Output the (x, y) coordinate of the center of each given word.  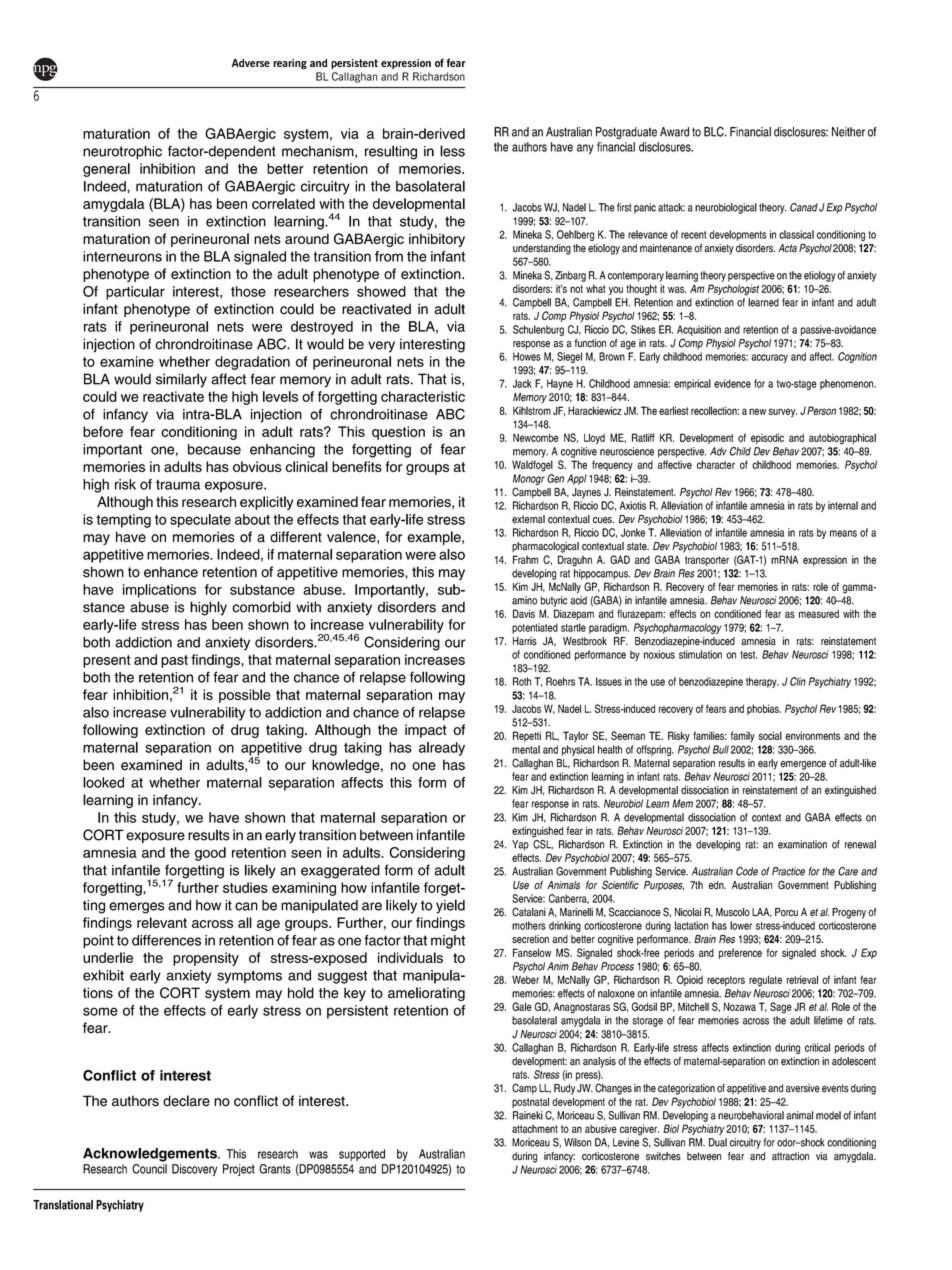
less (452, 151)
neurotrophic (122, 153)
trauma (178, 484)
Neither (848, 132)
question (398, 433)
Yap (520, 845)
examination (802, 844)
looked (103, 782)
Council (149, 1169)
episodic (767, 438)
